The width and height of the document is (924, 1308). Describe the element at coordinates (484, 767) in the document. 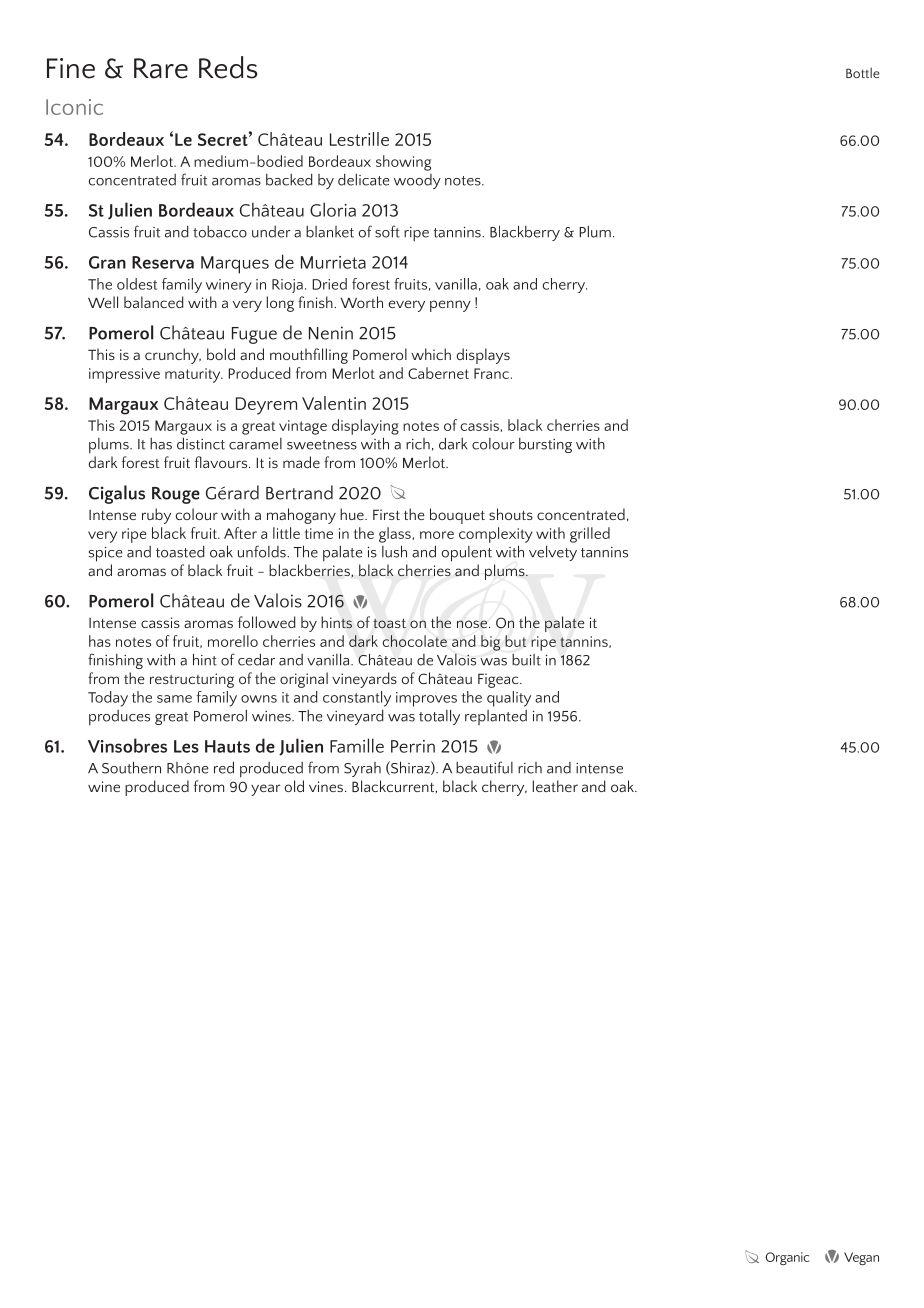

I see `beautiful` at that location.
